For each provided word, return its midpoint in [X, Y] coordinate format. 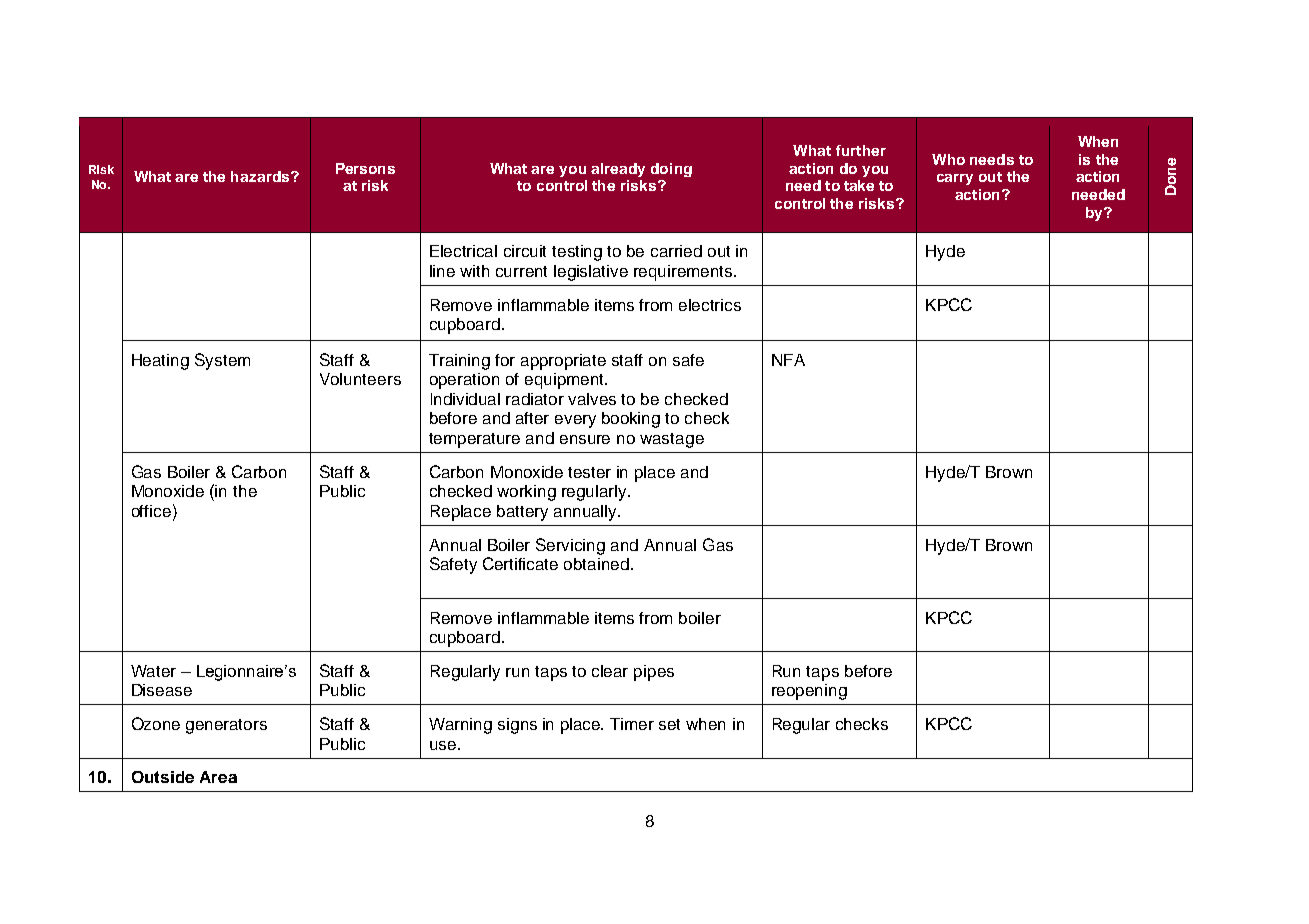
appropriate [563, 362]
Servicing [570, 546]
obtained [596, 564]
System [222, 361]
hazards [261, 176]
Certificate [520, 563]
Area [218, 777]
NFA [788, 360]
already [618, 170]
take [859, 185]
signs [517, 726]
